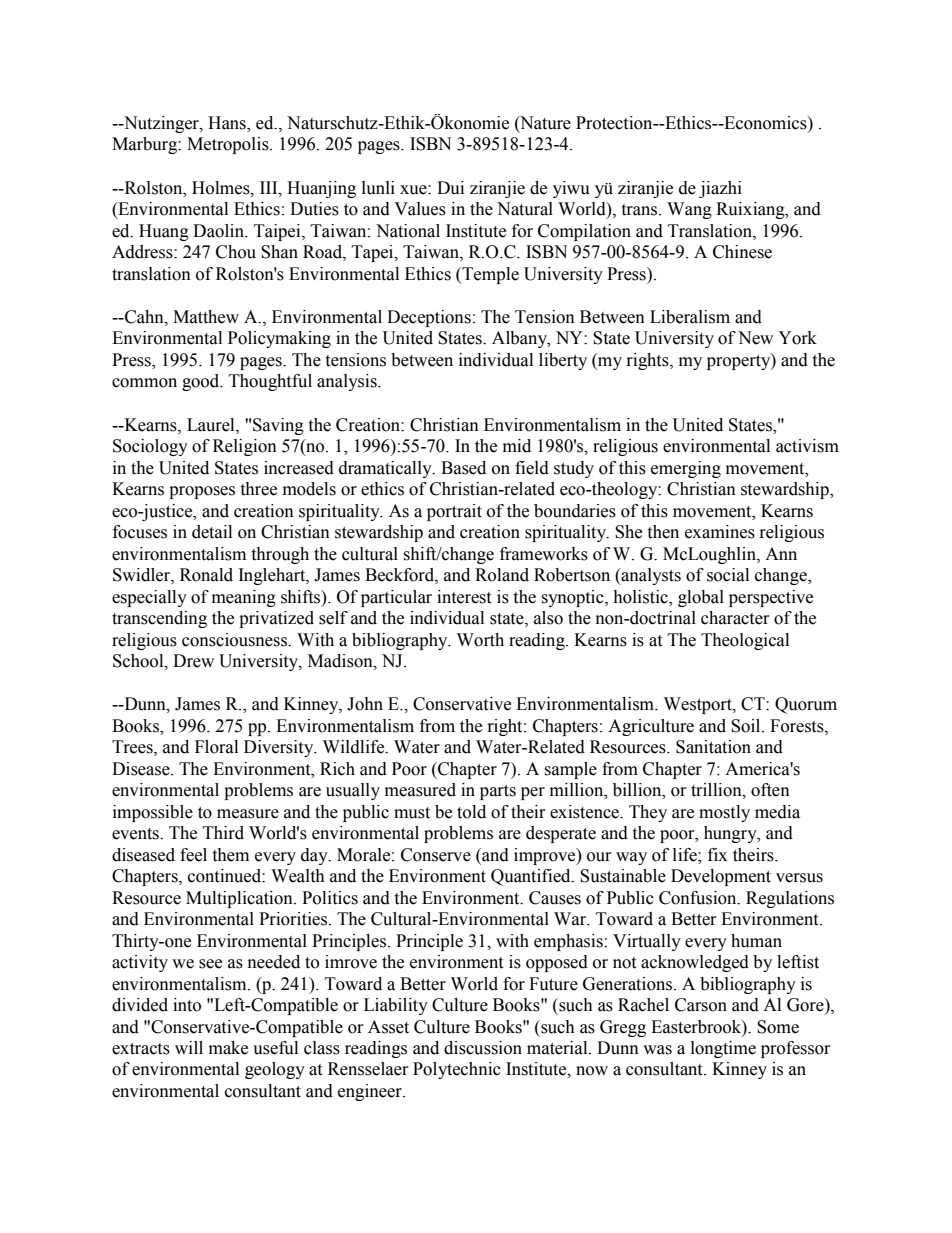  Describe the element at coordinates (723, 1049) in the screenshot. I see `longtime` at that location.
